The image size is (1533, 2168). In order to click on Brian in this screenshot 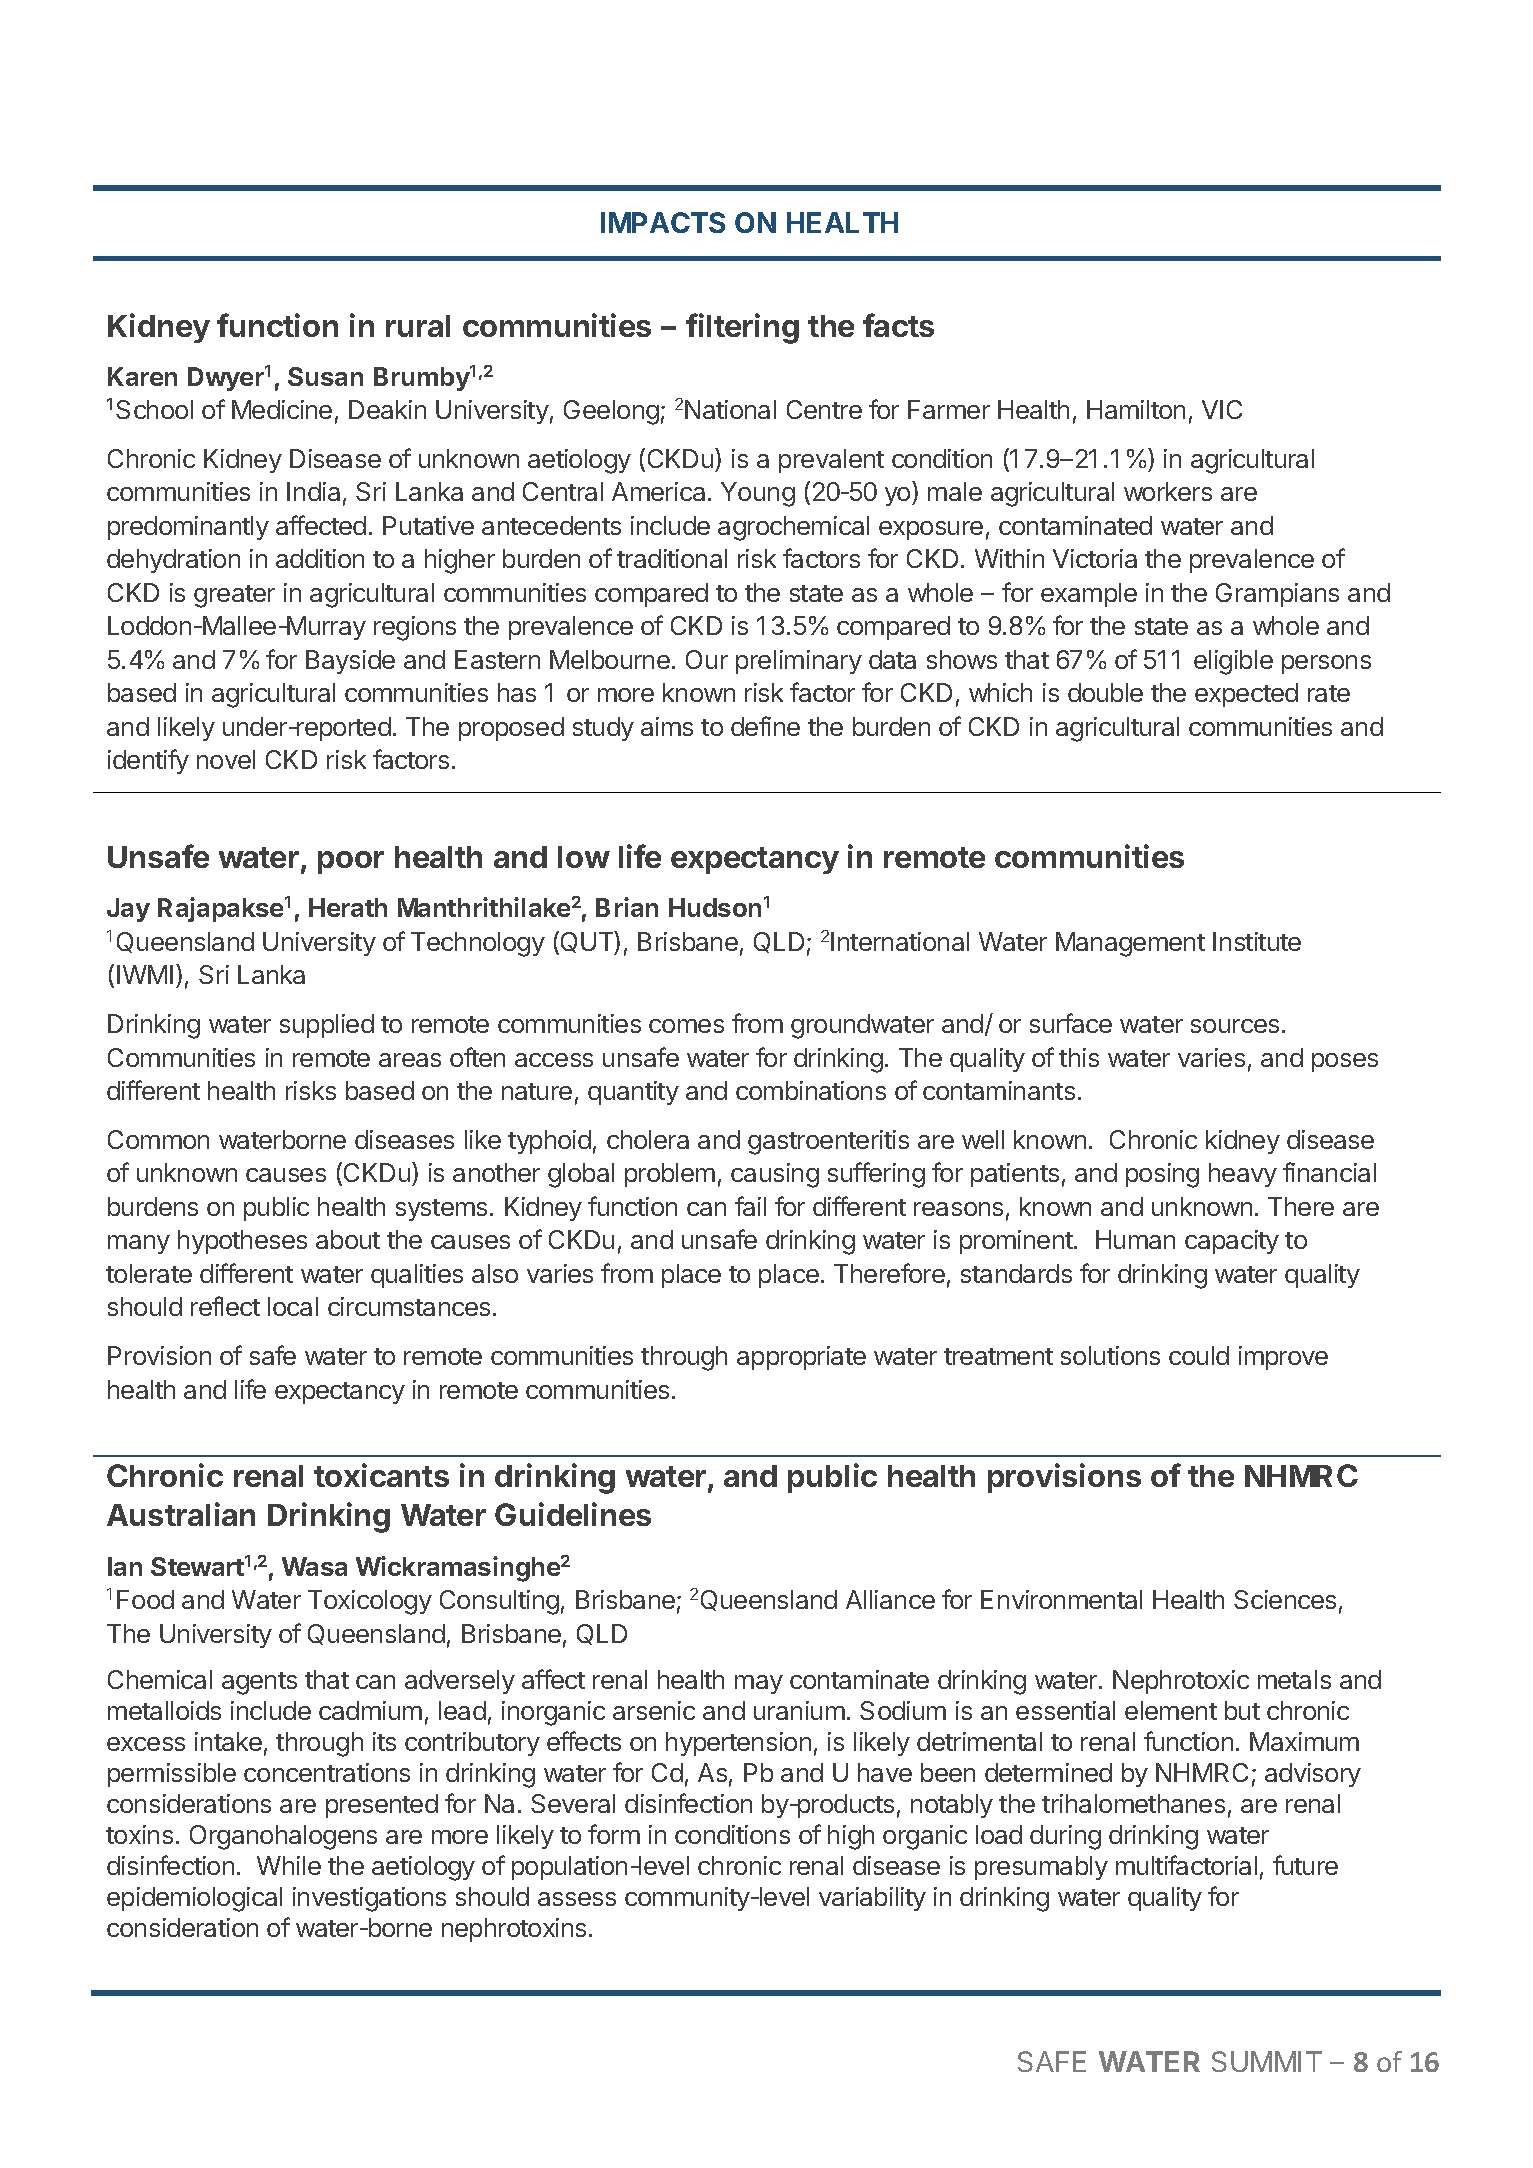, I will do `click(627, 907)`.
